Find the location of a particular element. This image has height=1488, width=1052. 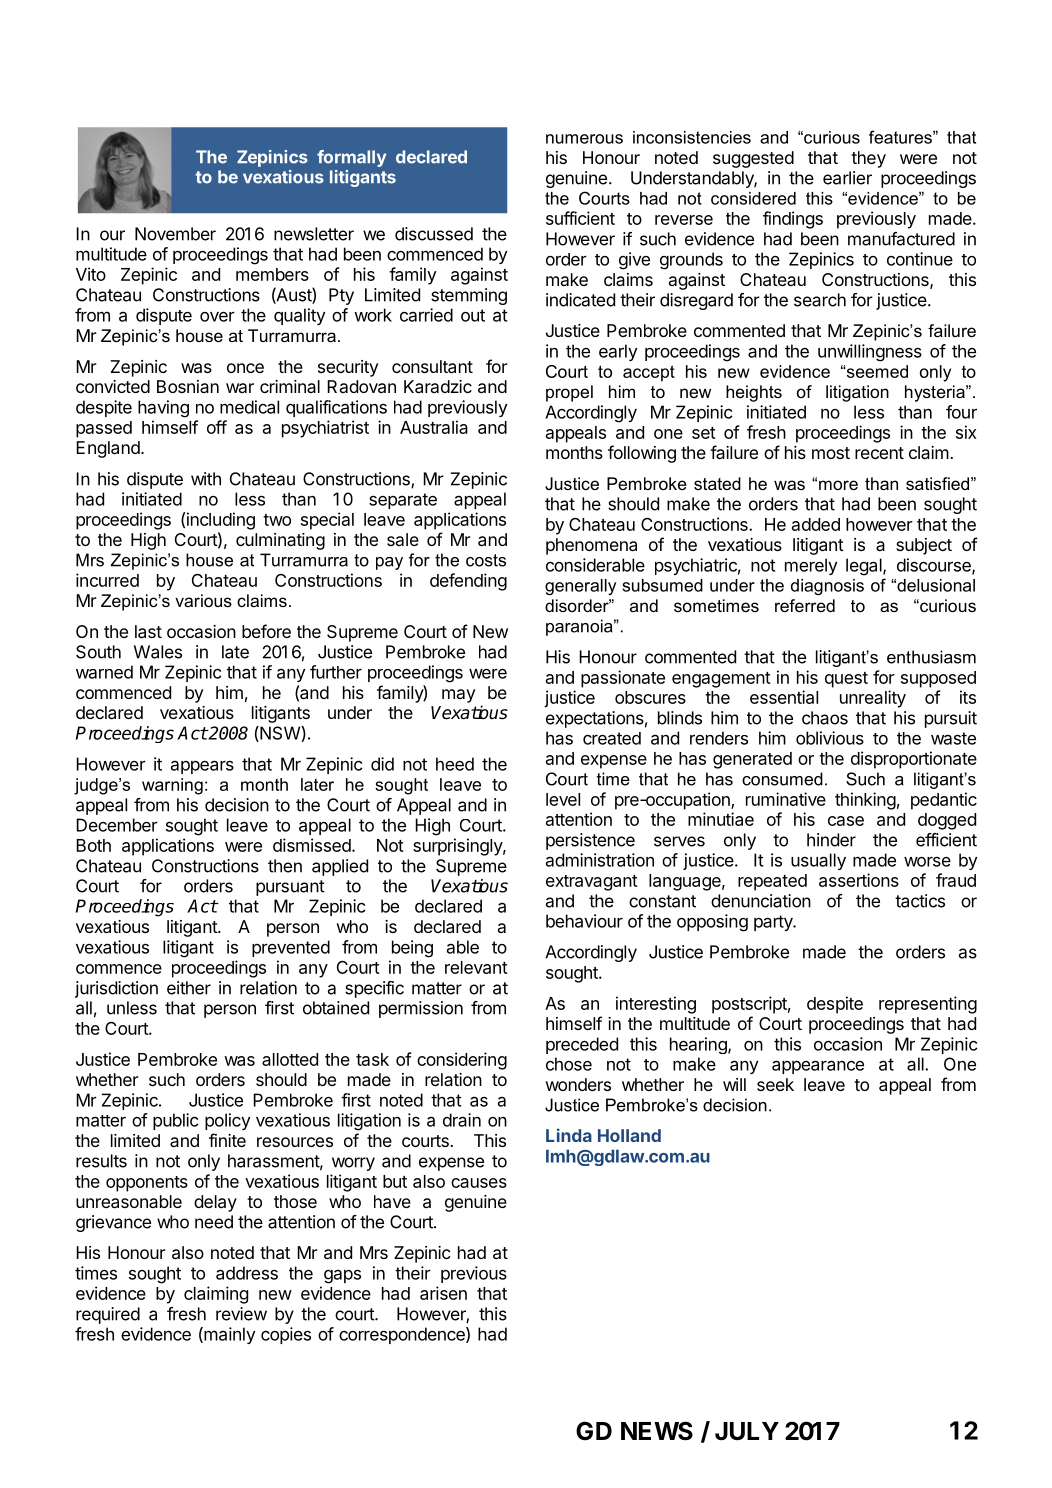

warning is located at coordinates (172, 786).
